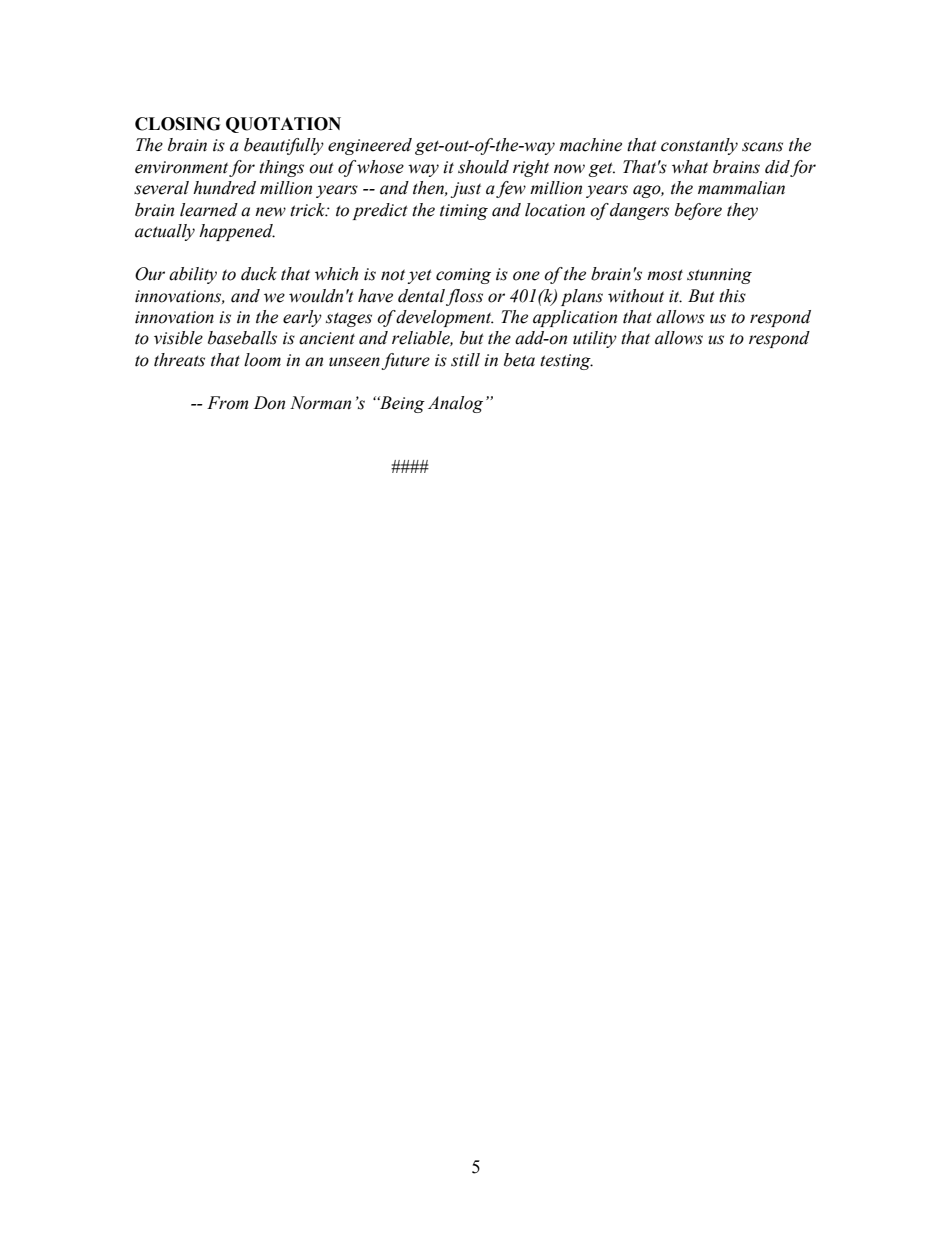 The height and width of the image is (1233, 952). I want to click on learned, so click(209, 210).
